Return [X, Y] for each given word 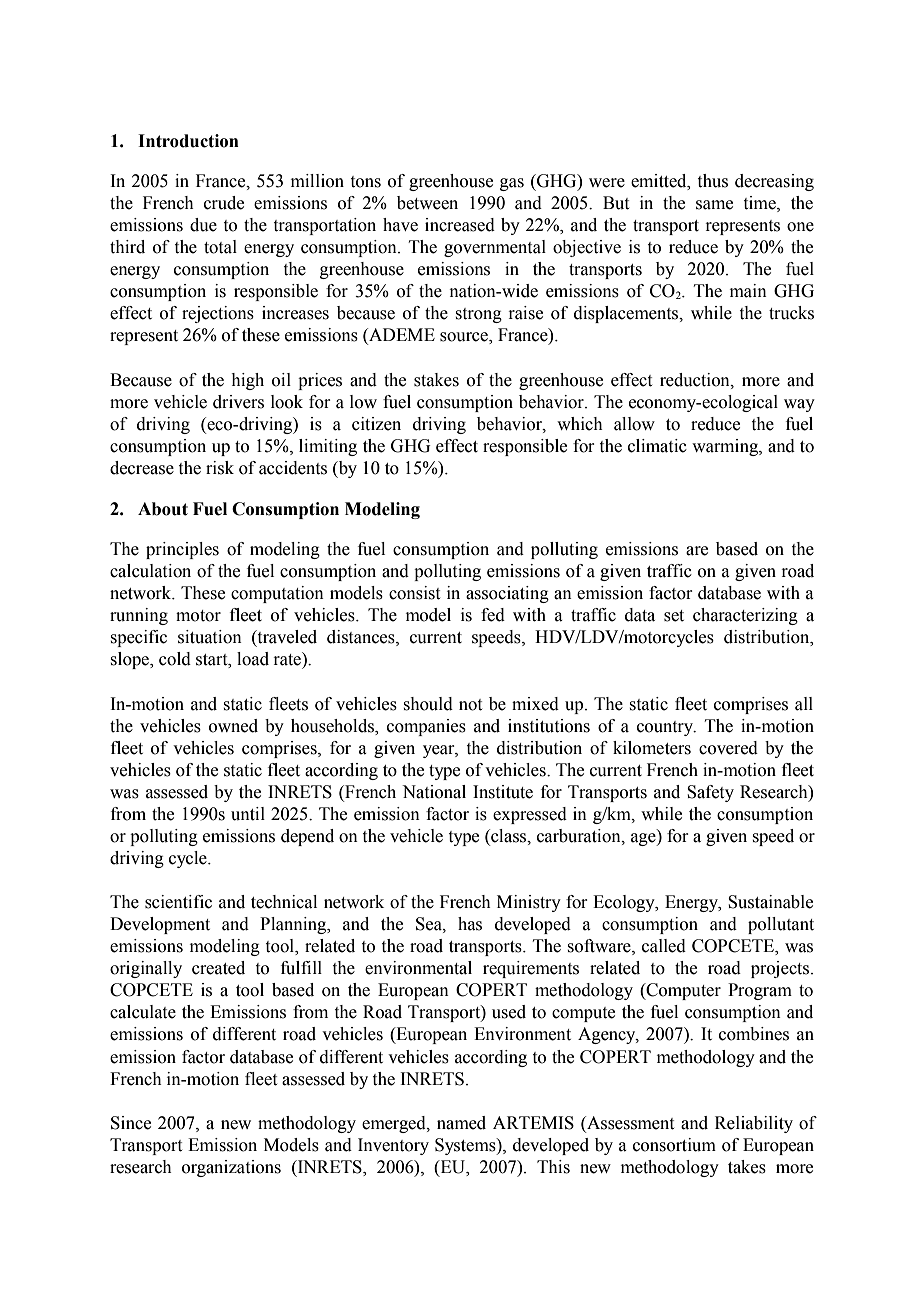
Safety [710, 793]
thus [713, 181]
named [461, 1123]
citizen [376, 424]
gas [512, 184]
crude [224, 203]
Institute [503, 792]
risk [220, 468]
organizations [231, 1168]
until [248, 814]
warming [726, 447]
